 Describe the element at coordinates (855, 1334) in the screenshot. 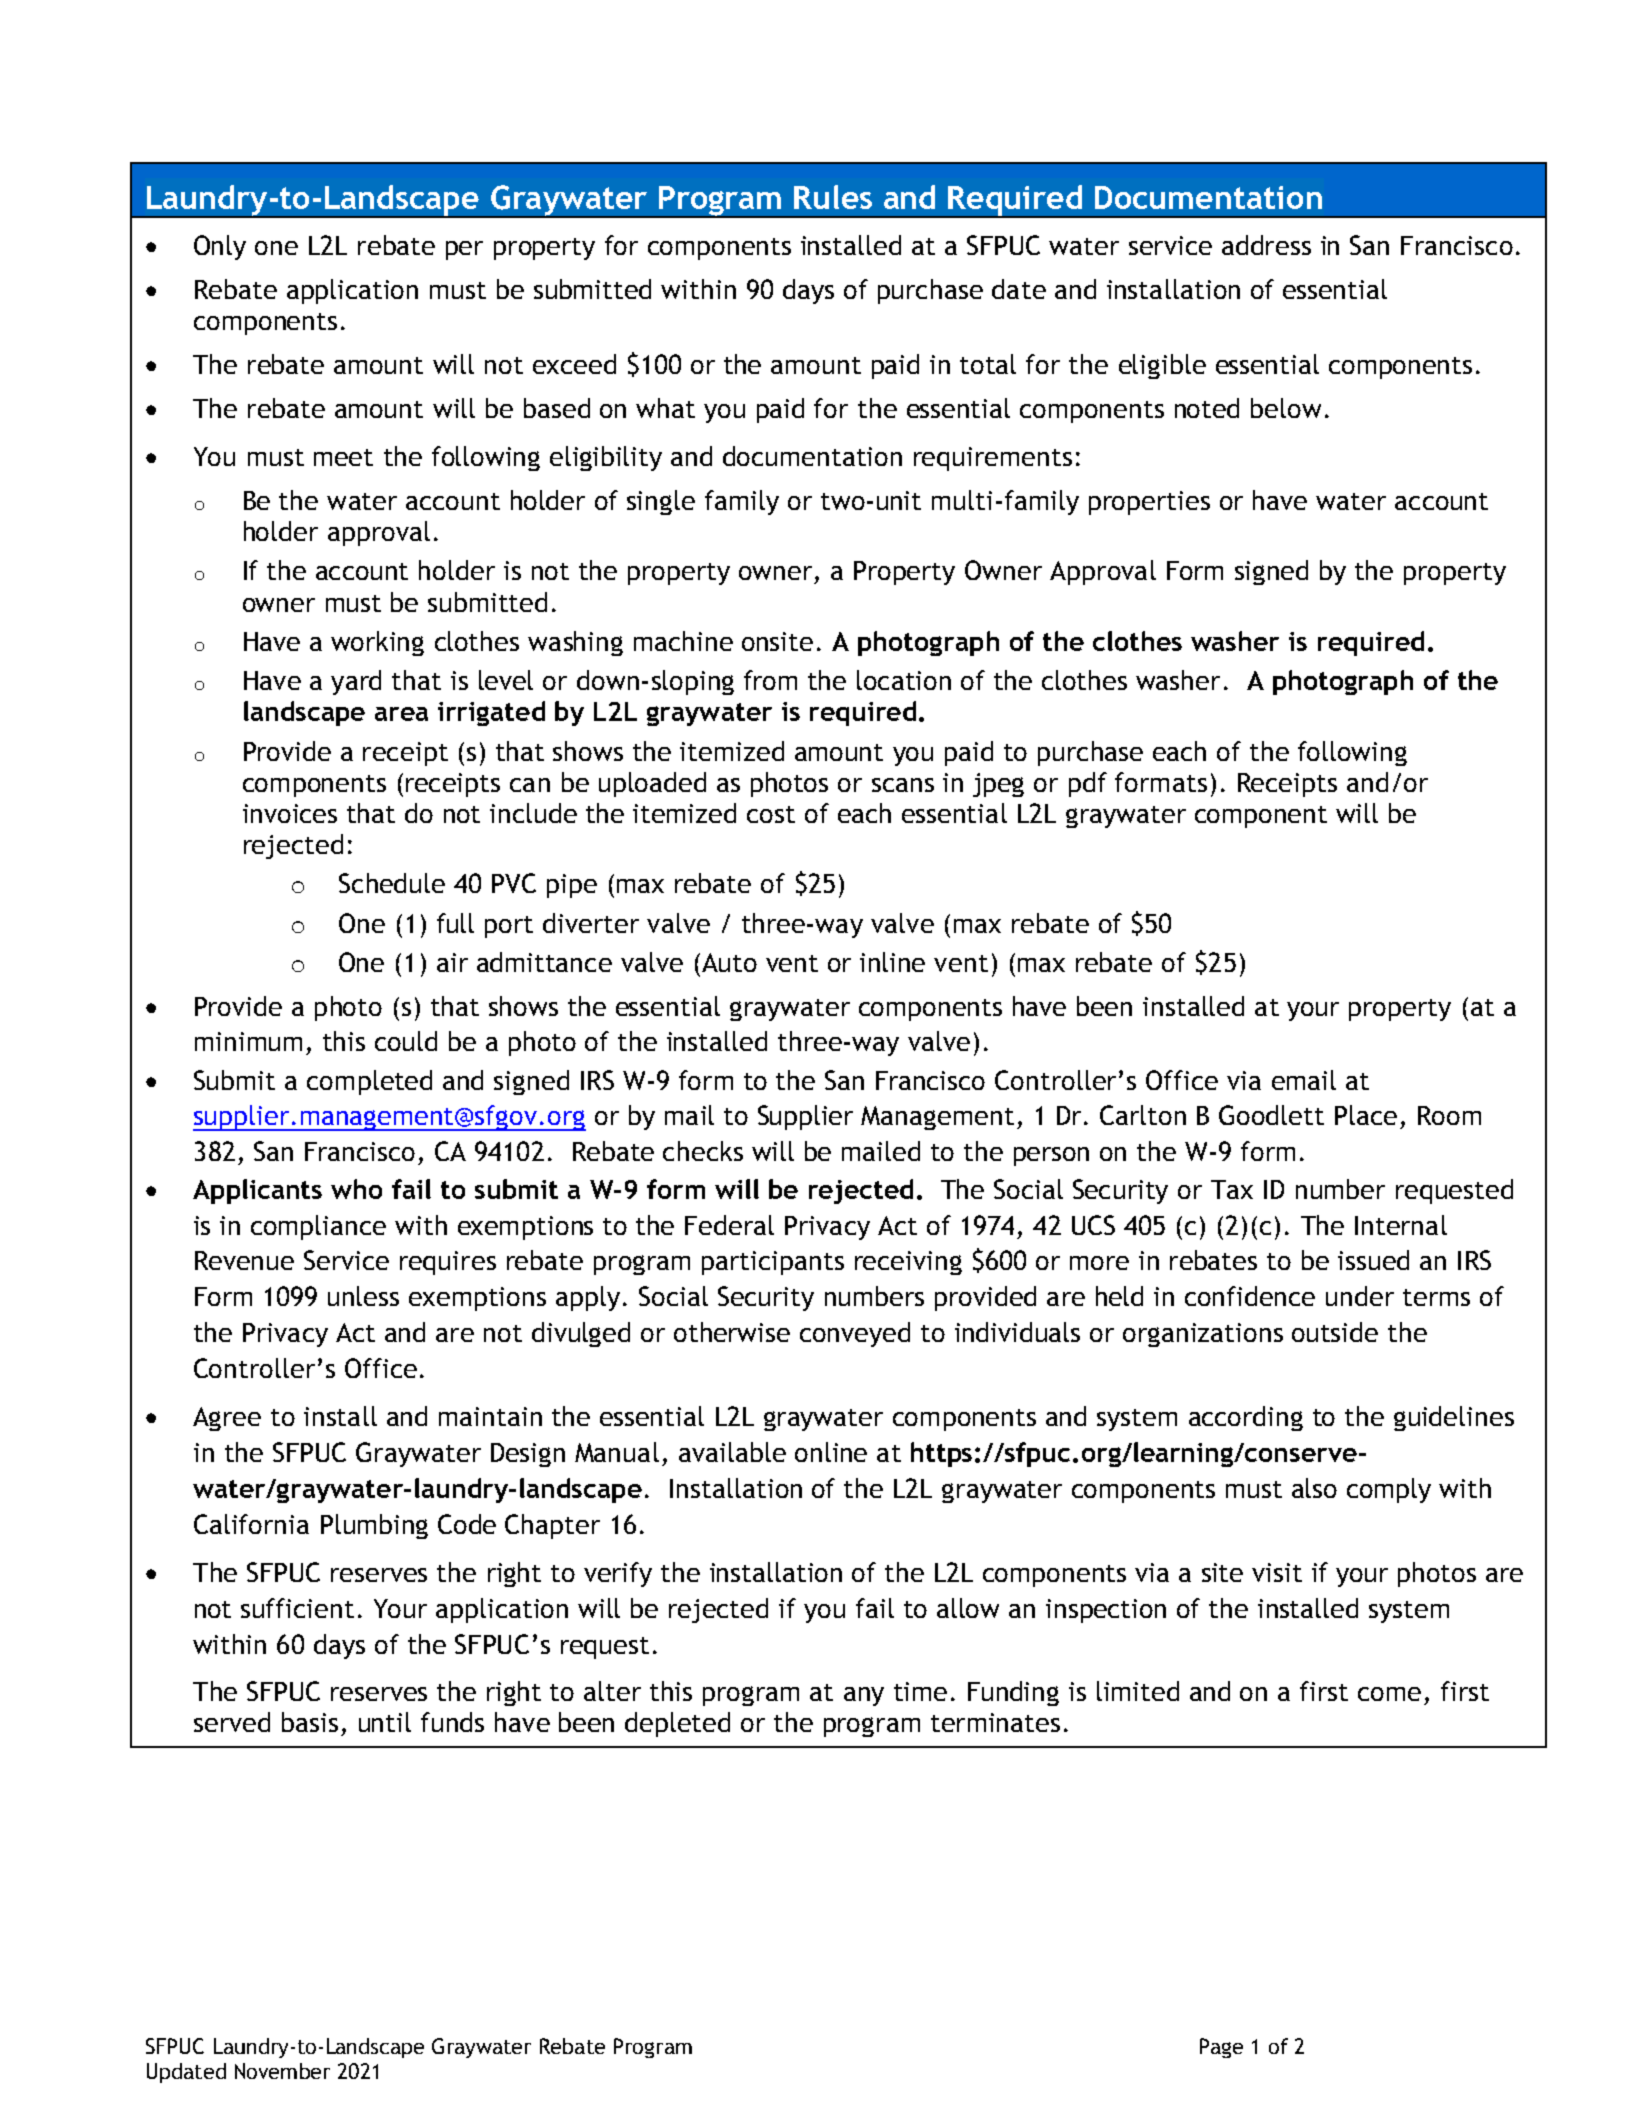

I see `conveyed` at that location.
